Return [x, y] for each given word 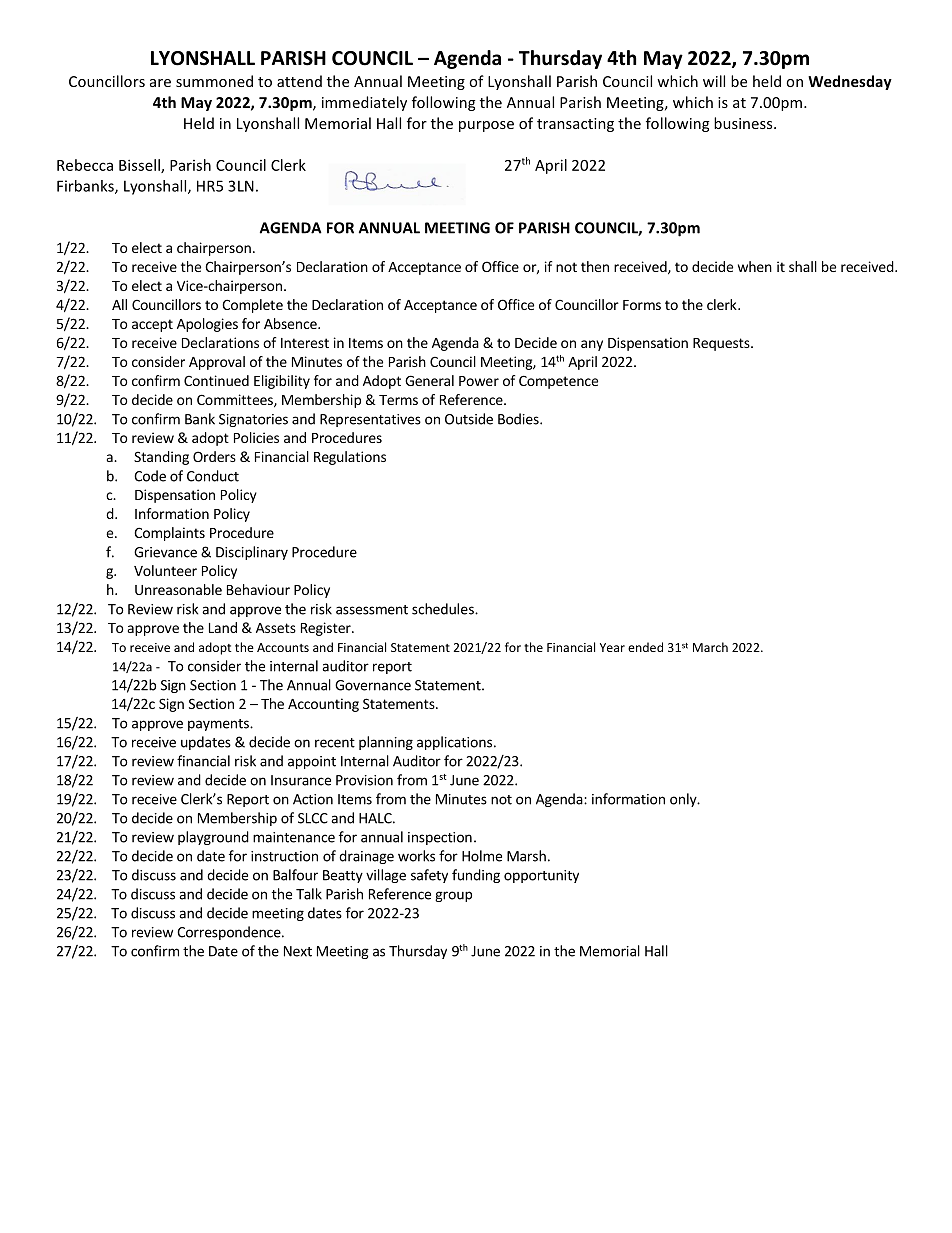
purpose [486, 126]
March [710, 647]
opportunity [541, 876]
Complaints [169, 534]
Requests [722, 344]
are [160, 83]
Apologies [207, 325]
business [744, 123]
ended [645, 647]
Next [298, 951]
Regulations [350, 458]
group [453, 896]
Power [479, 381]
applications [454, 743]
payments [219, 725]
